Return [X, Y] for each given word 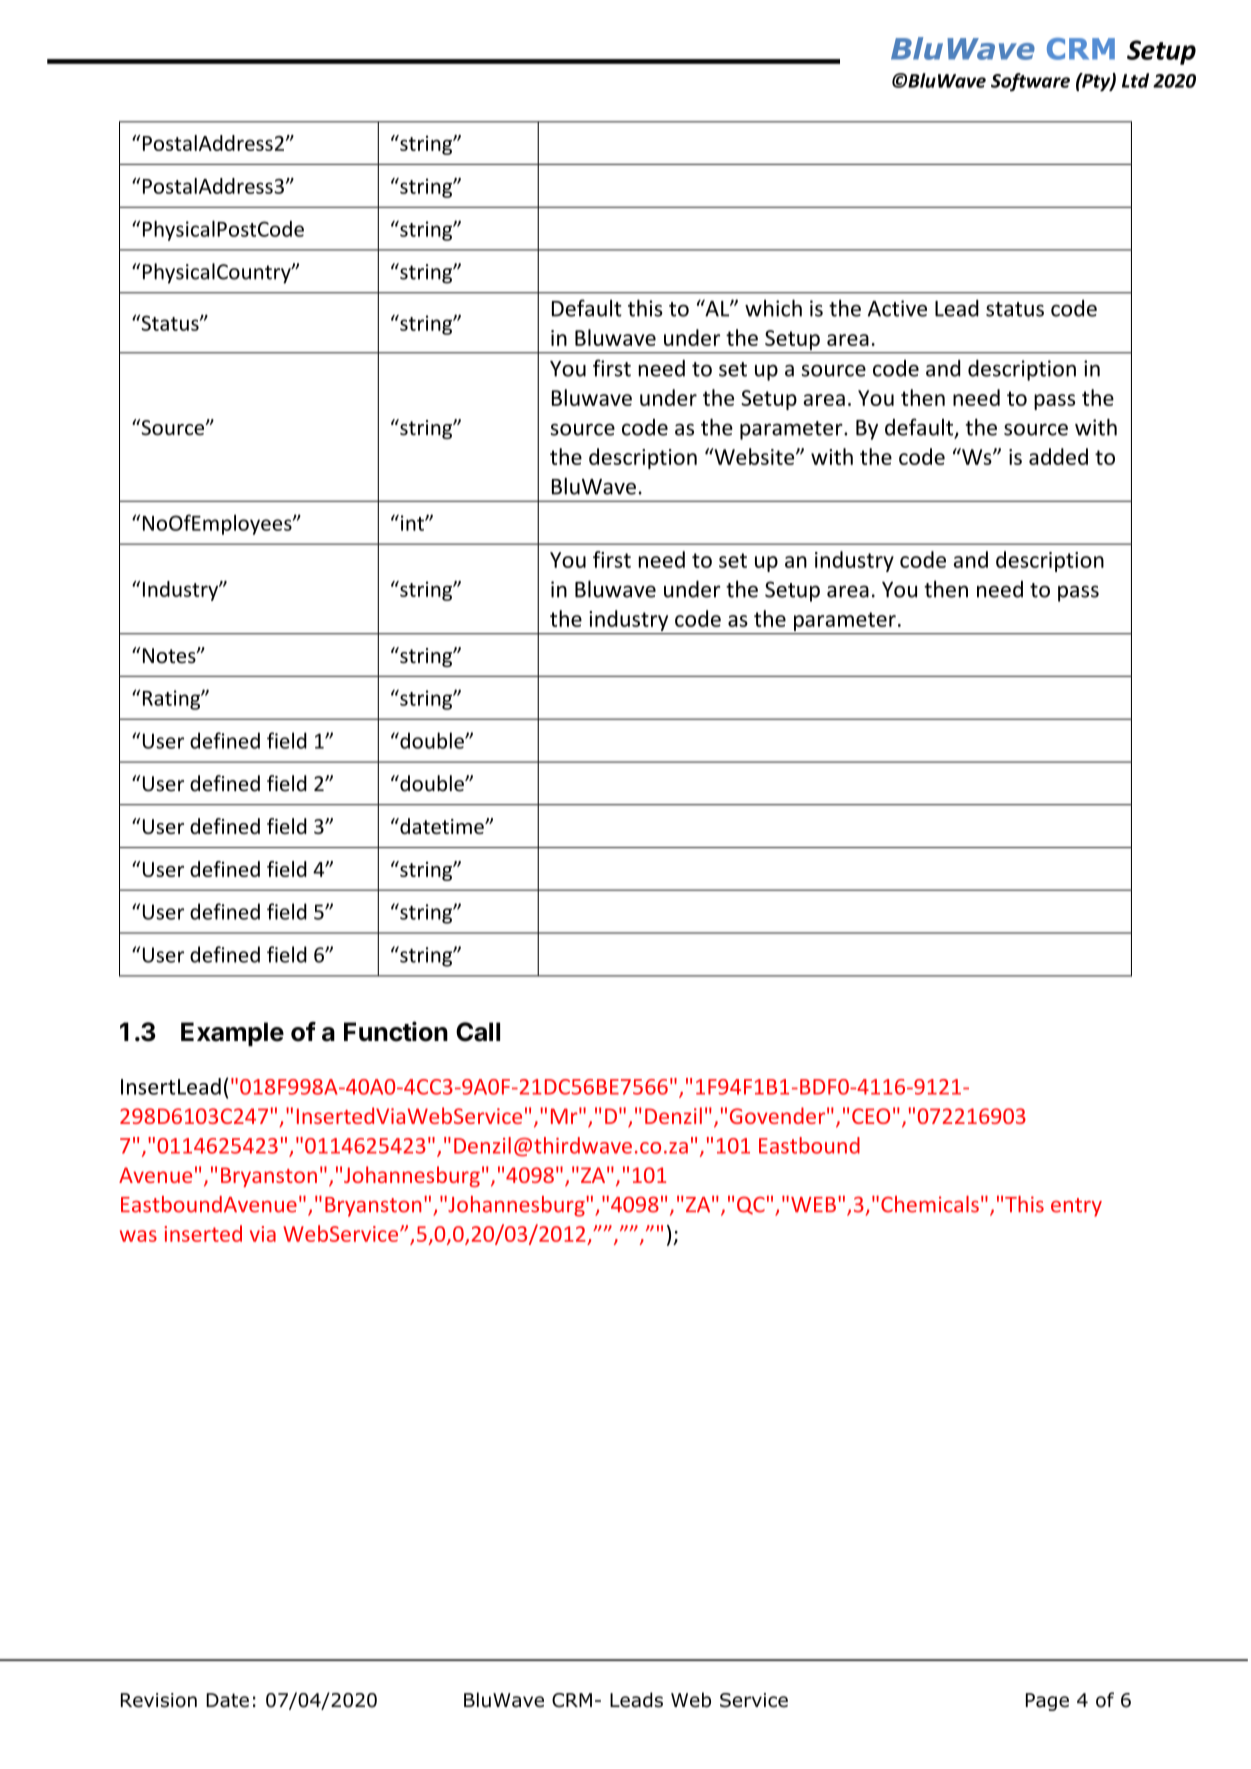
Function [396, 1031]
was [138, 1236]
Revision [159, 1700]
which [773, 308]
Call [478, 1032]
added [1058, 456]
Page [1047, 1702]
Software [1030, 82]
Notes [170, 656]
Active [897, 308]
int [412, 522]
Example [232, 1034]
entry [1076, 1207]
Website [754, 456]
